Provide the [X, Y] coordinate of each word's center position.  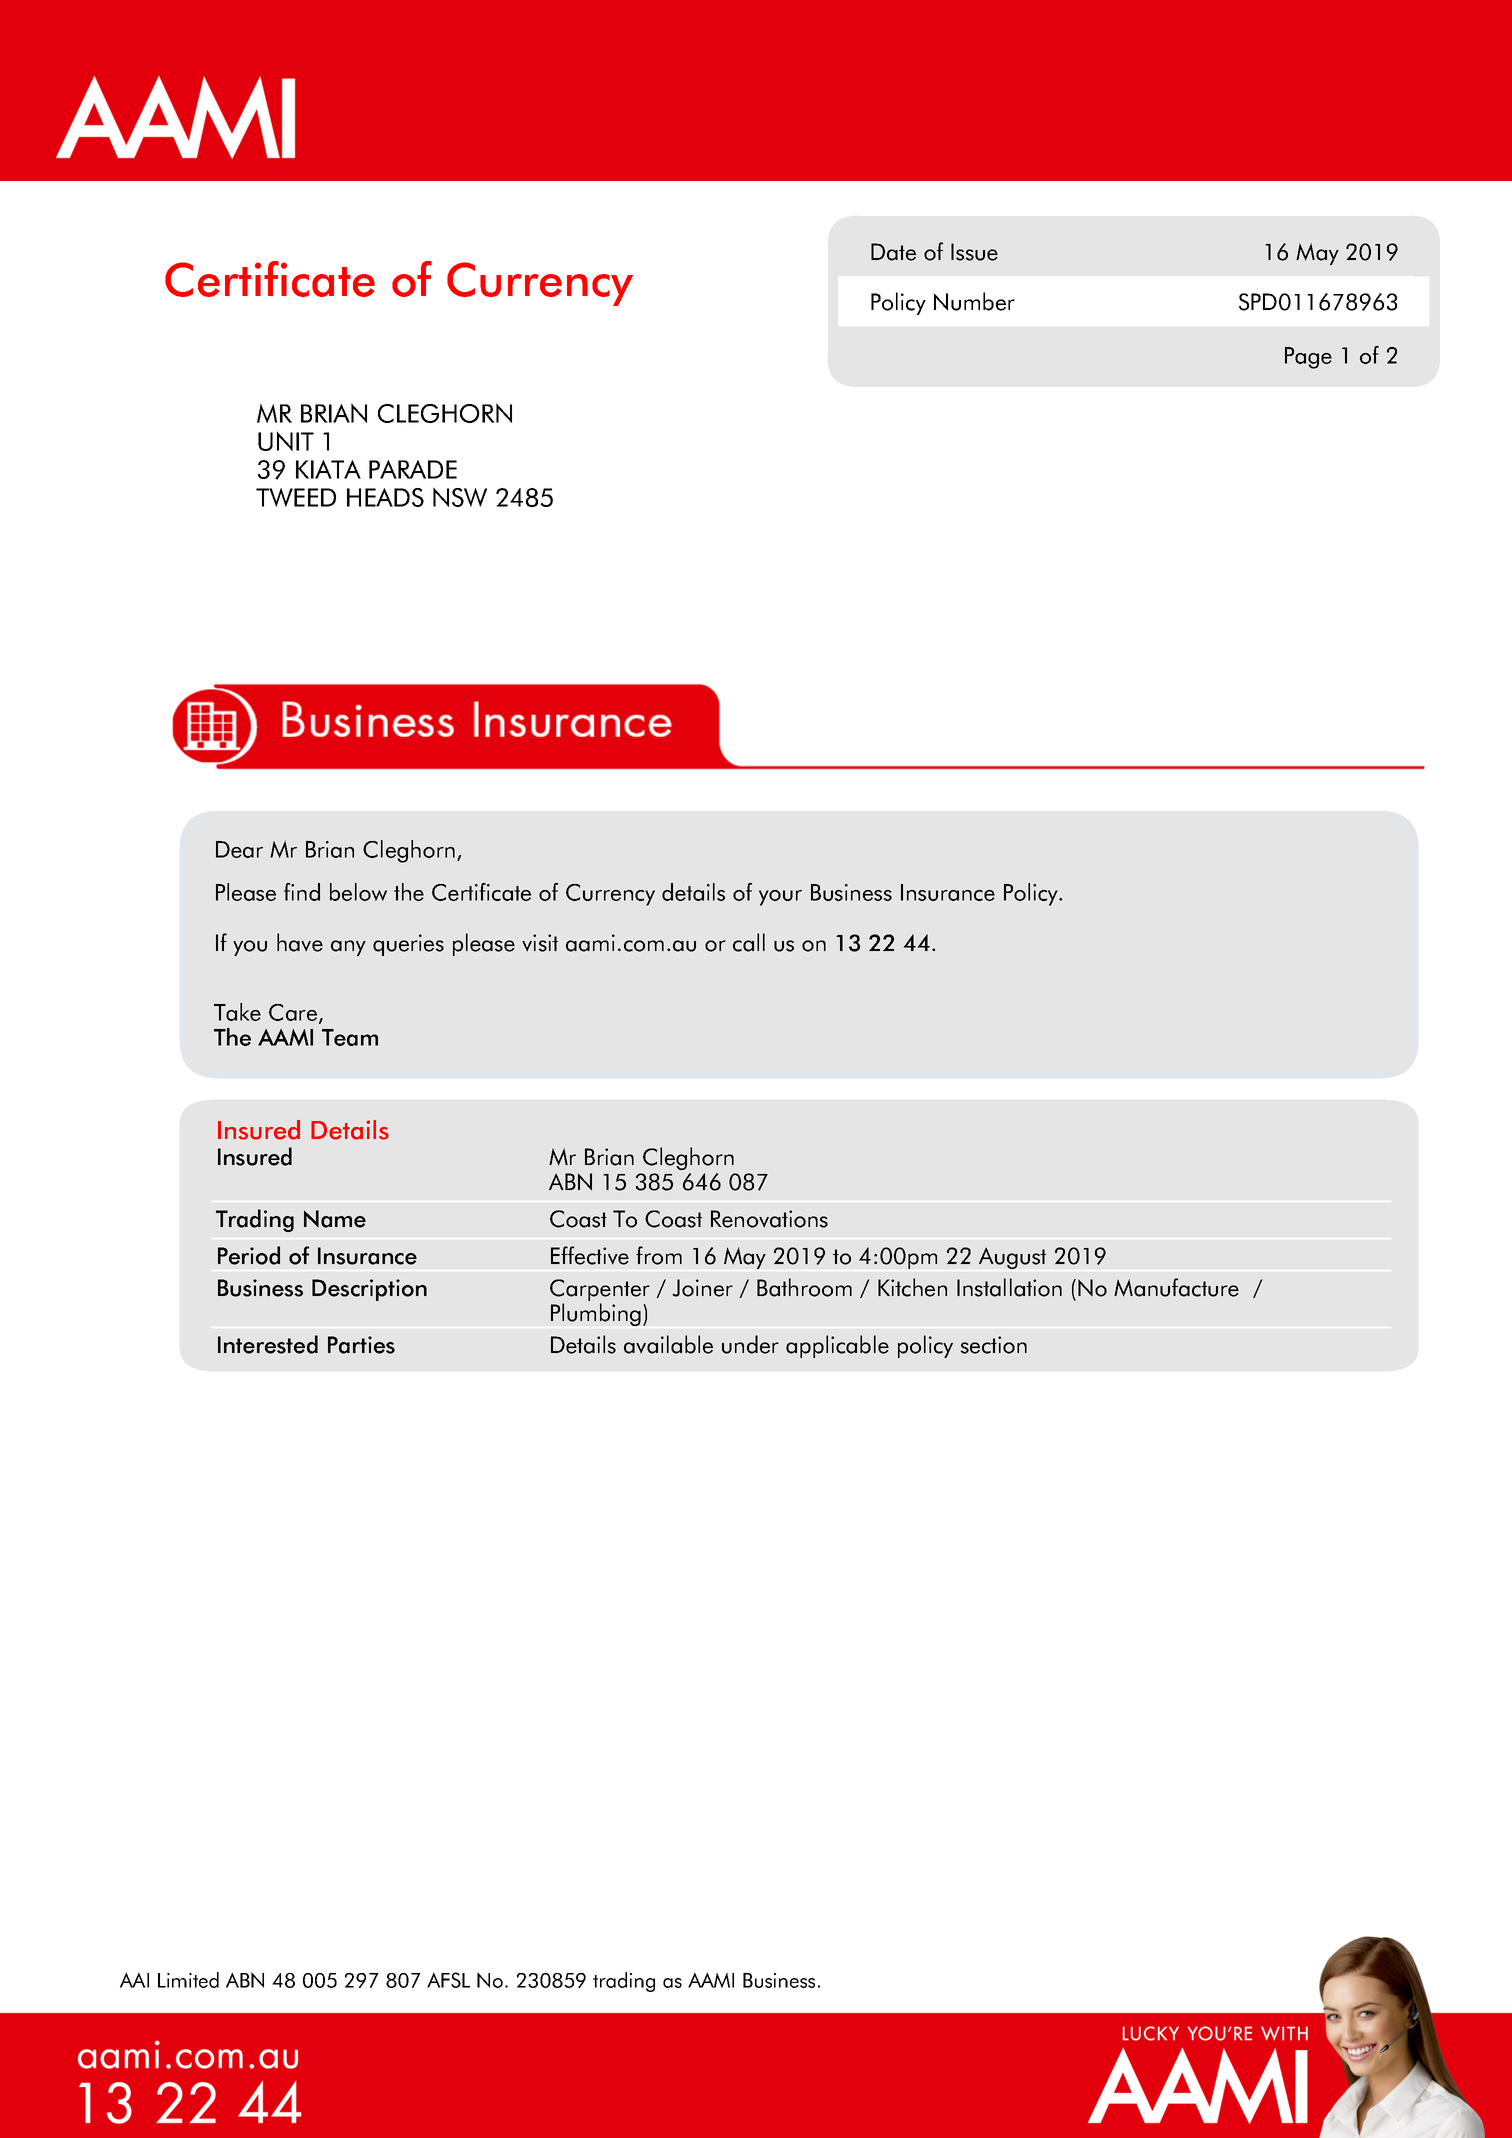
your [780, 898]
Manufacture [1176, 1287]
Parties [361, 1345]
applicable [837, 1346]
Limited [188, 1980]
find [302, 892]
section [993, 1345]
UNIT [286, 441]
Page [1308, 358]
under [750, 1344]
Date [893, 252]
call [749, 942]
